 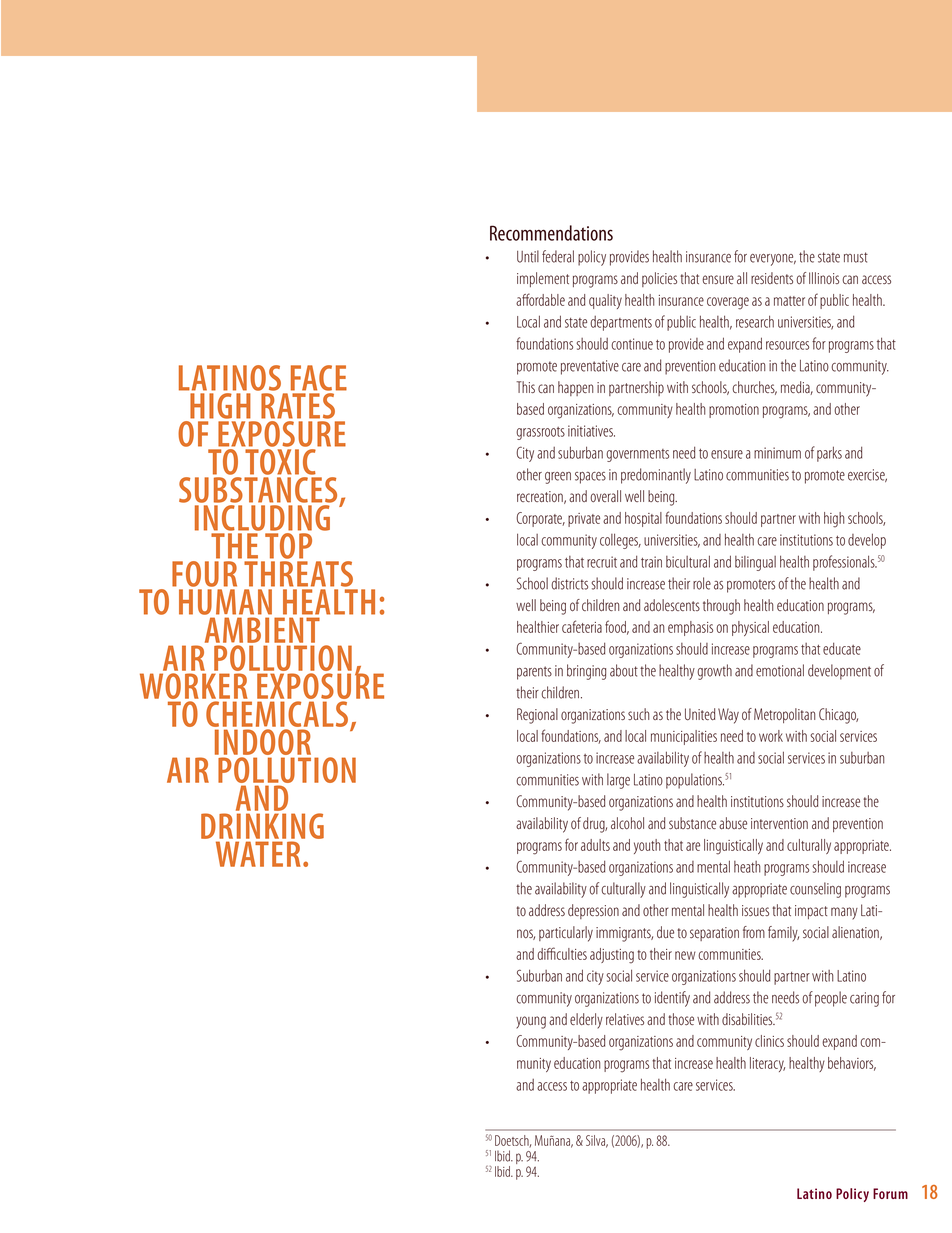 I want to click on elderly, so click(x=586, y=1021).
